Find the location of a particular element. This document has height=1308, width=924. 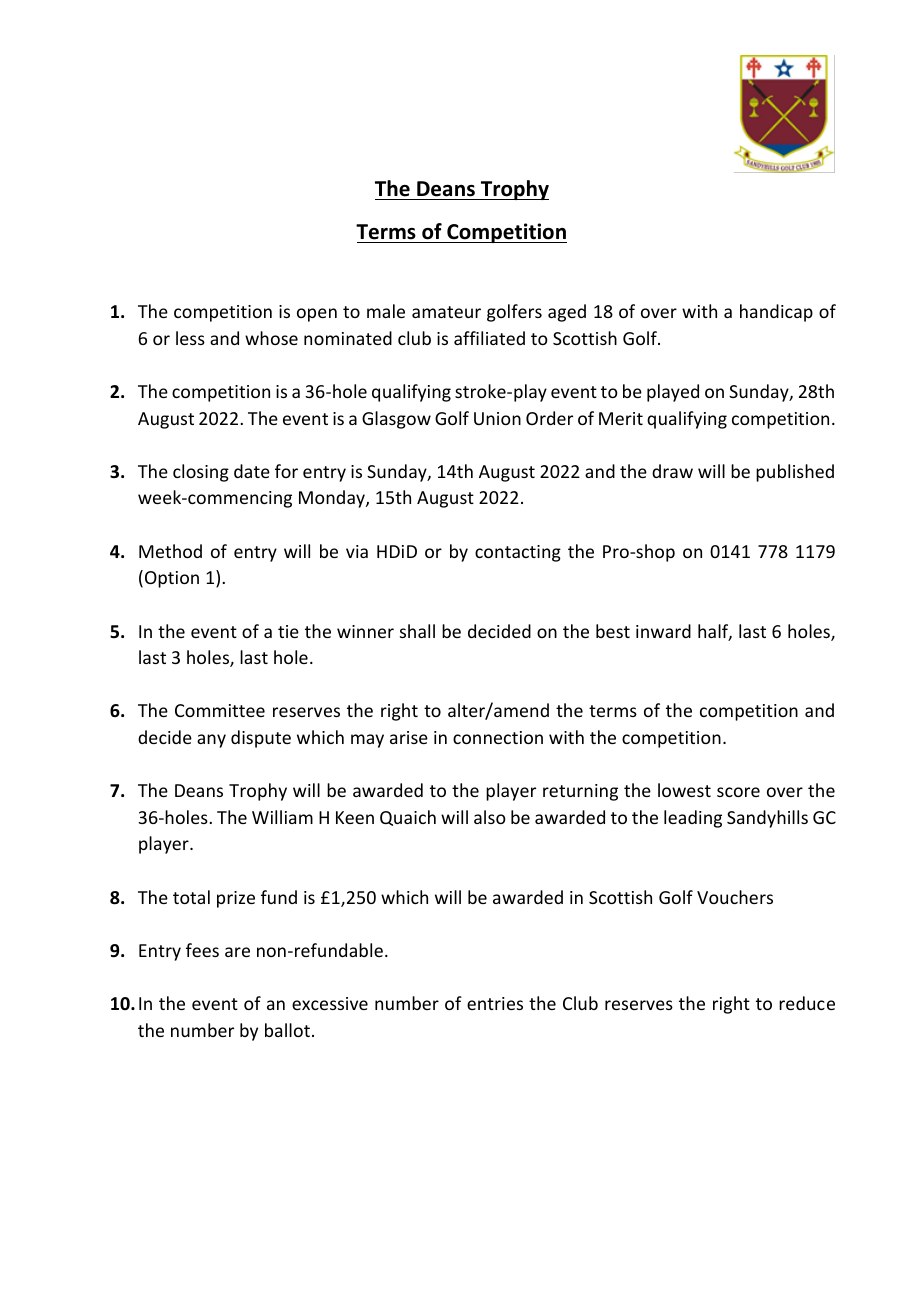

score is located at coordinates (738, 792).
